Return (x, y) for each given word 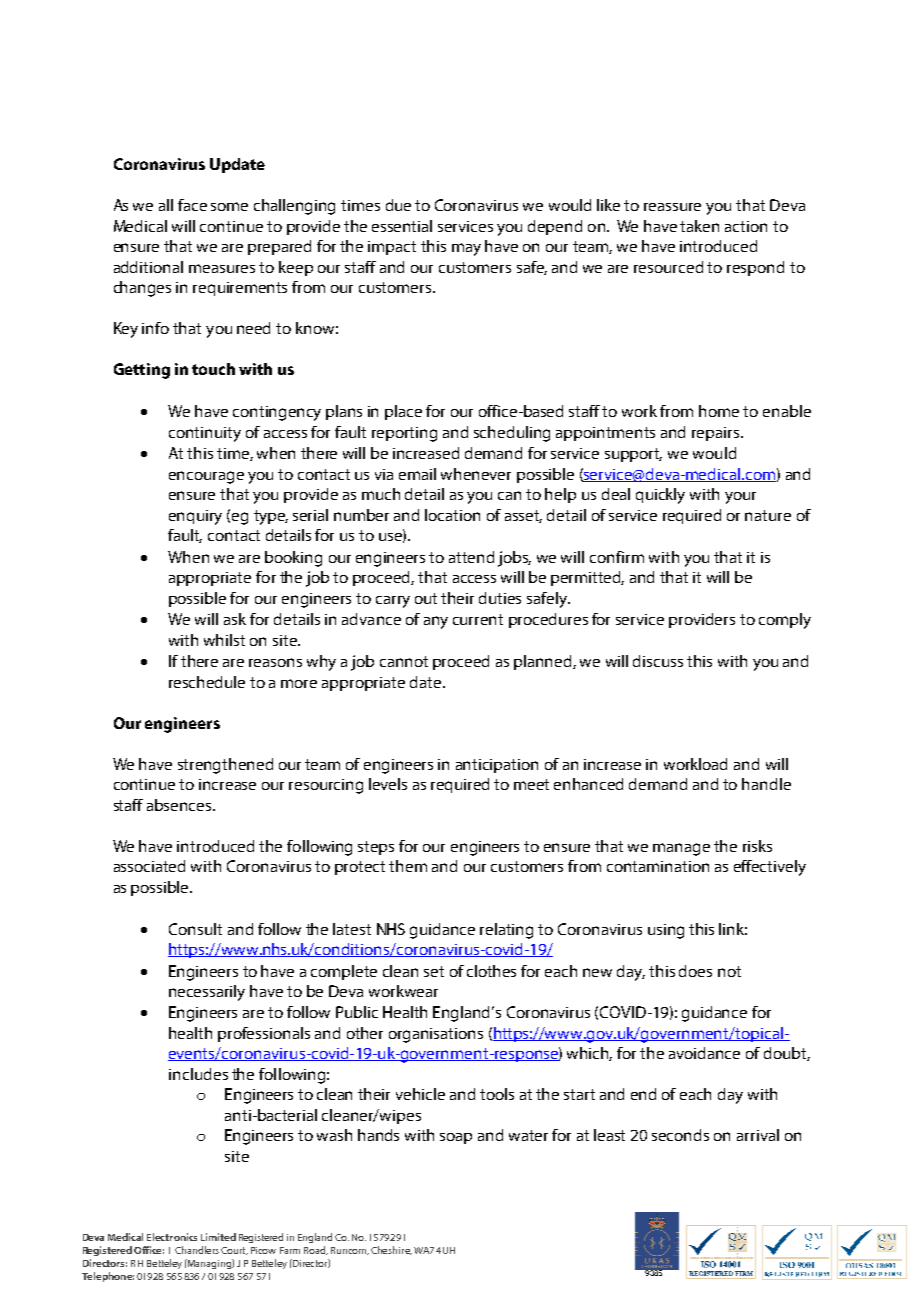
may (466, 249)
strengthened (225, 766)
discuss (658, 661)
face (192, 205)
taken (699, 226)
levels (388, 784)
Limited (218, 1237)
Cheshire (391, 1250)
